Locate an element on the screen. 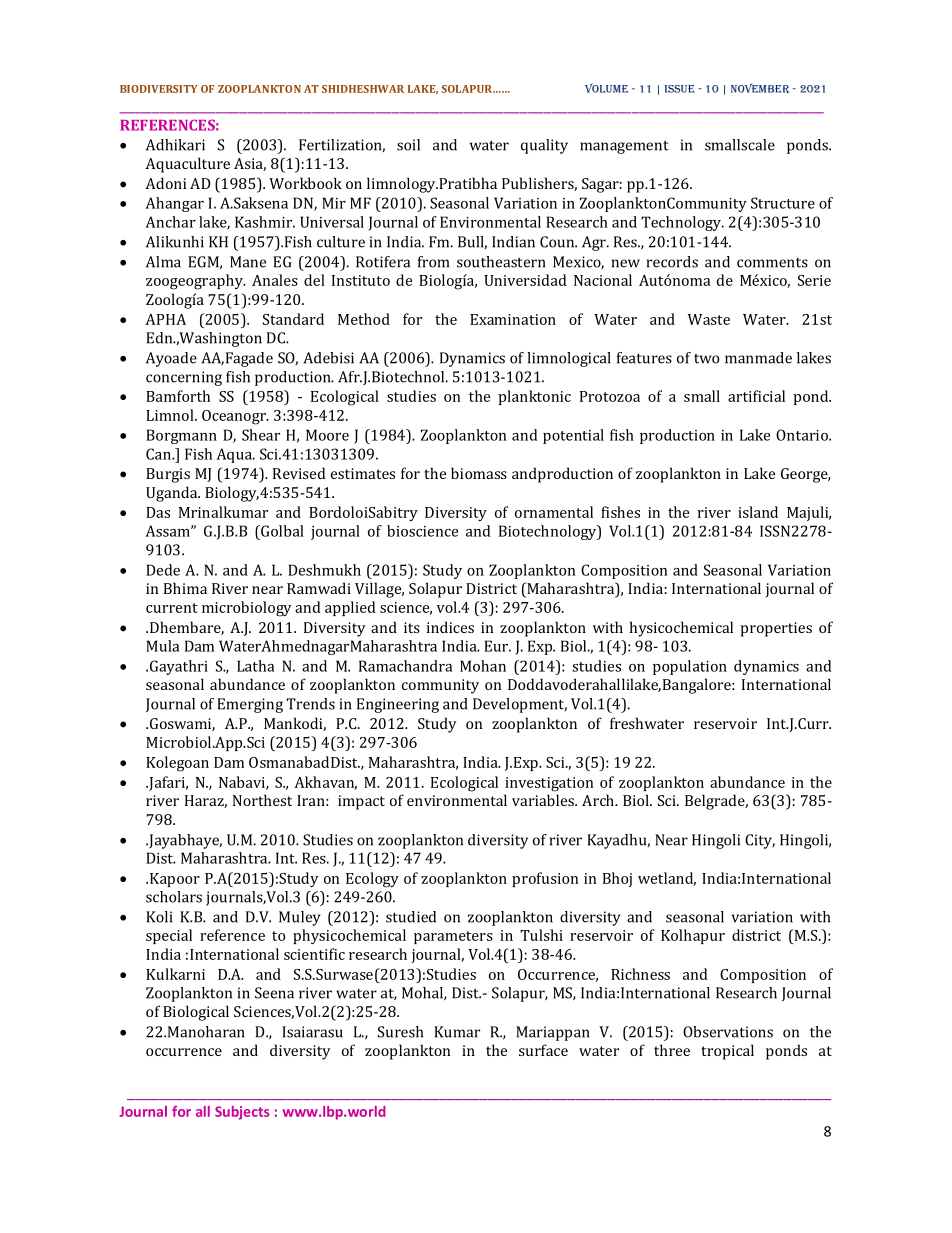  scholars is located at coordinates (174, 897).
